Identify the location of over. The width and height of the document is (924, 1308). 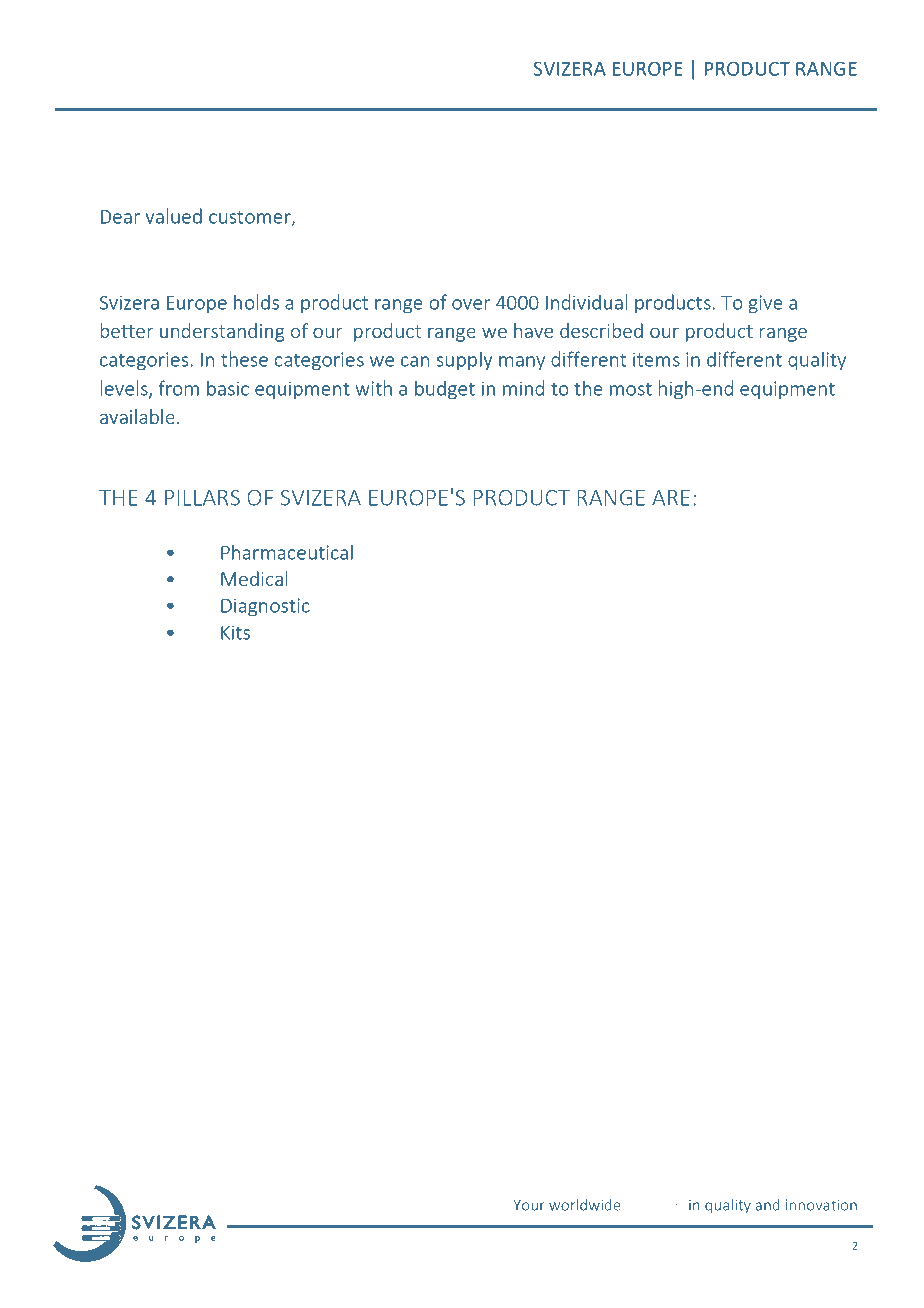
(471, 304).
